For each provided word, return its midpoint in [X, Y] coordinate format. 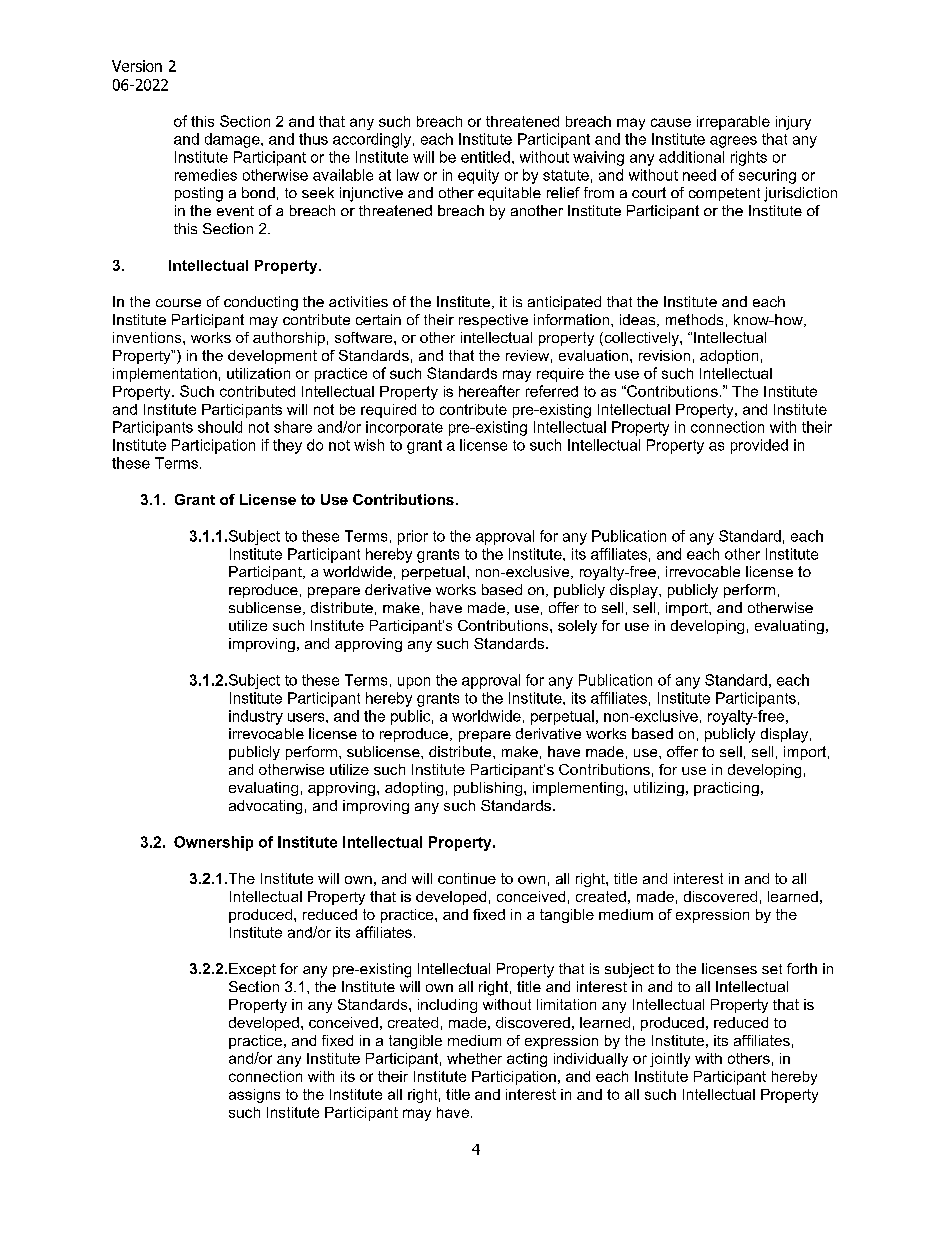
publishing [489, 789]
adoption [729, 357]
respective [493, 321]
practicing [726, 789]
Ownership [213, 843]
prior [413, 537]
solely [577, 627]
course [178, 303]
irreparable [733, 123]
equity [478, 176]
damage [233, 140]
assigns [254, 1096]
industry [256, 717]
